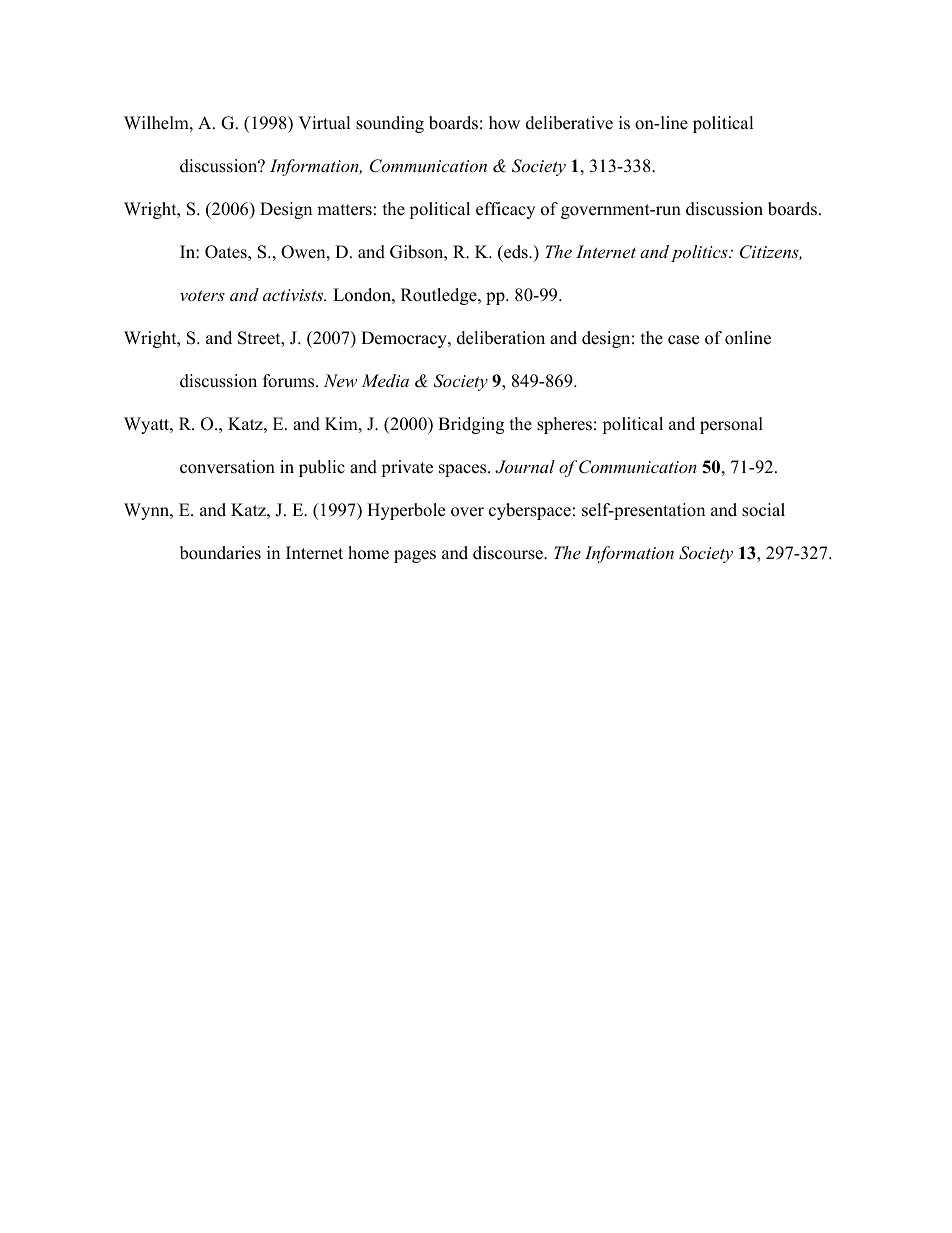 Image resolution: width=952 pixels, height=1233 pixels. Describe the element at coordinates (220, 553) in the image. I see `boundaries` at that location.
